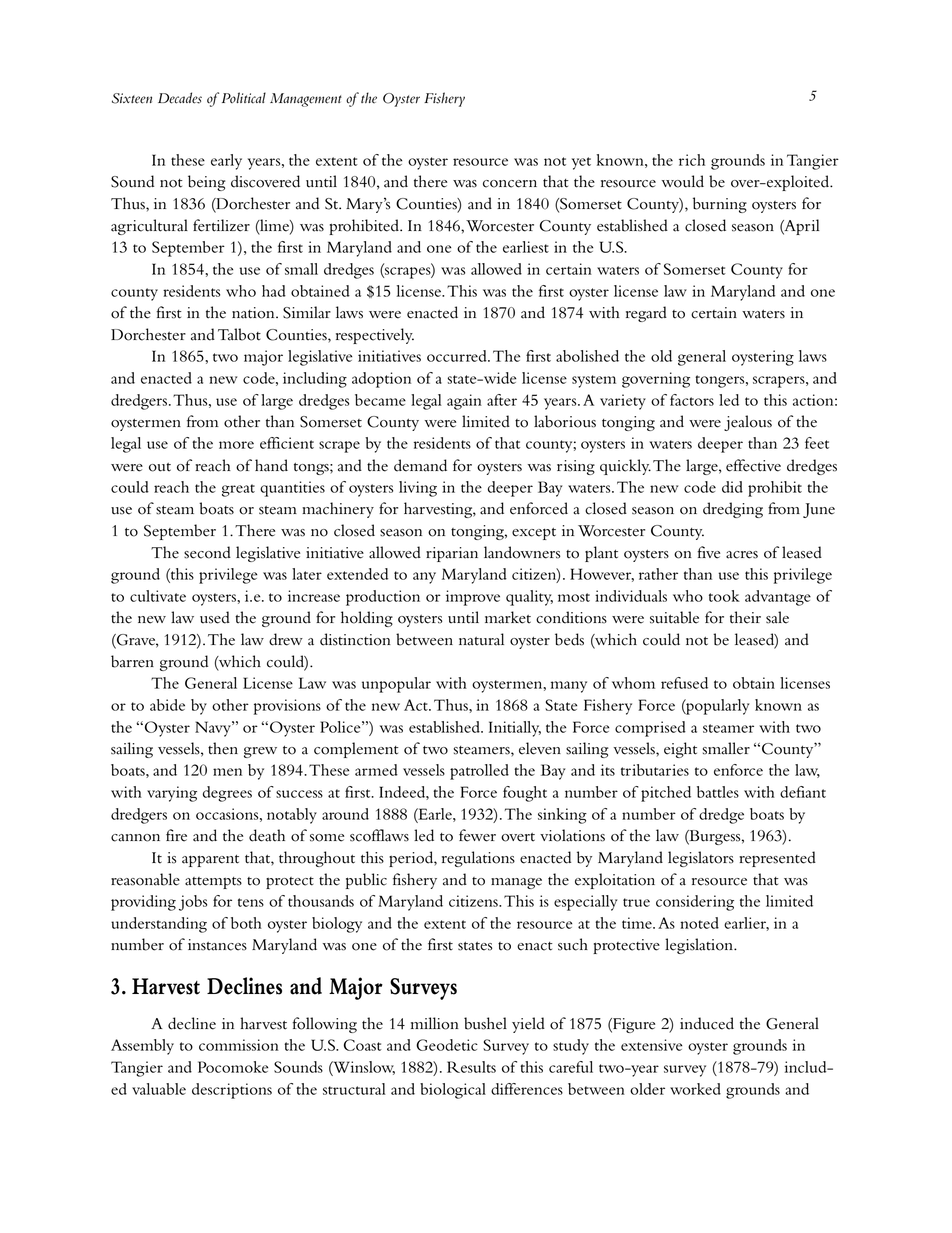 The image size is (952, 1233). I want to click on jealous, so click(748, 423).
